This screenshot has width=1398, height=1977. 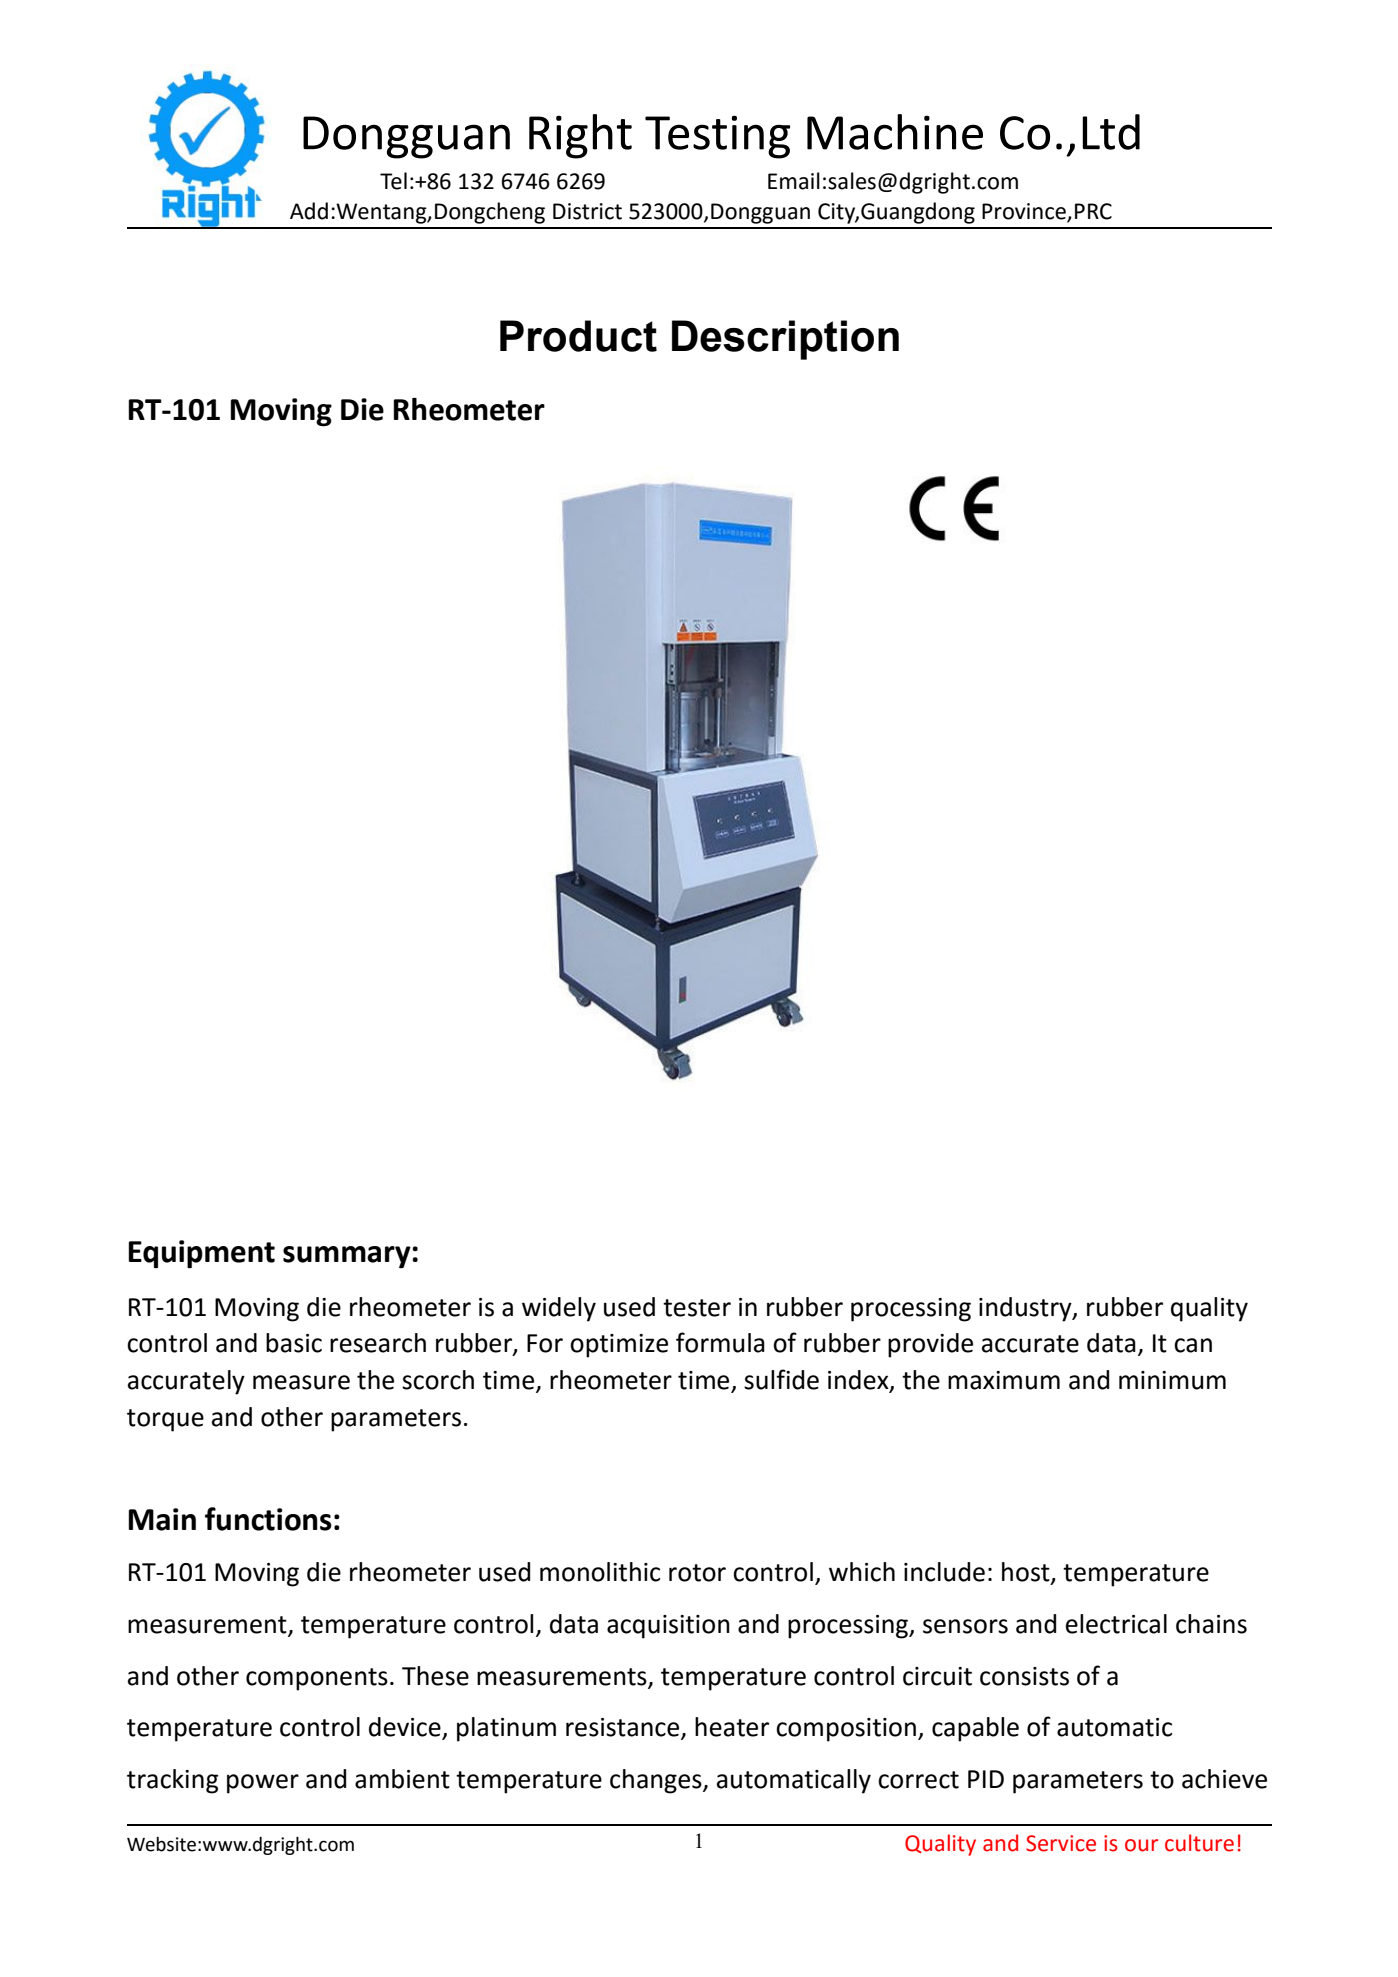 I want to click on can, so click(x=1193, y=1345).
